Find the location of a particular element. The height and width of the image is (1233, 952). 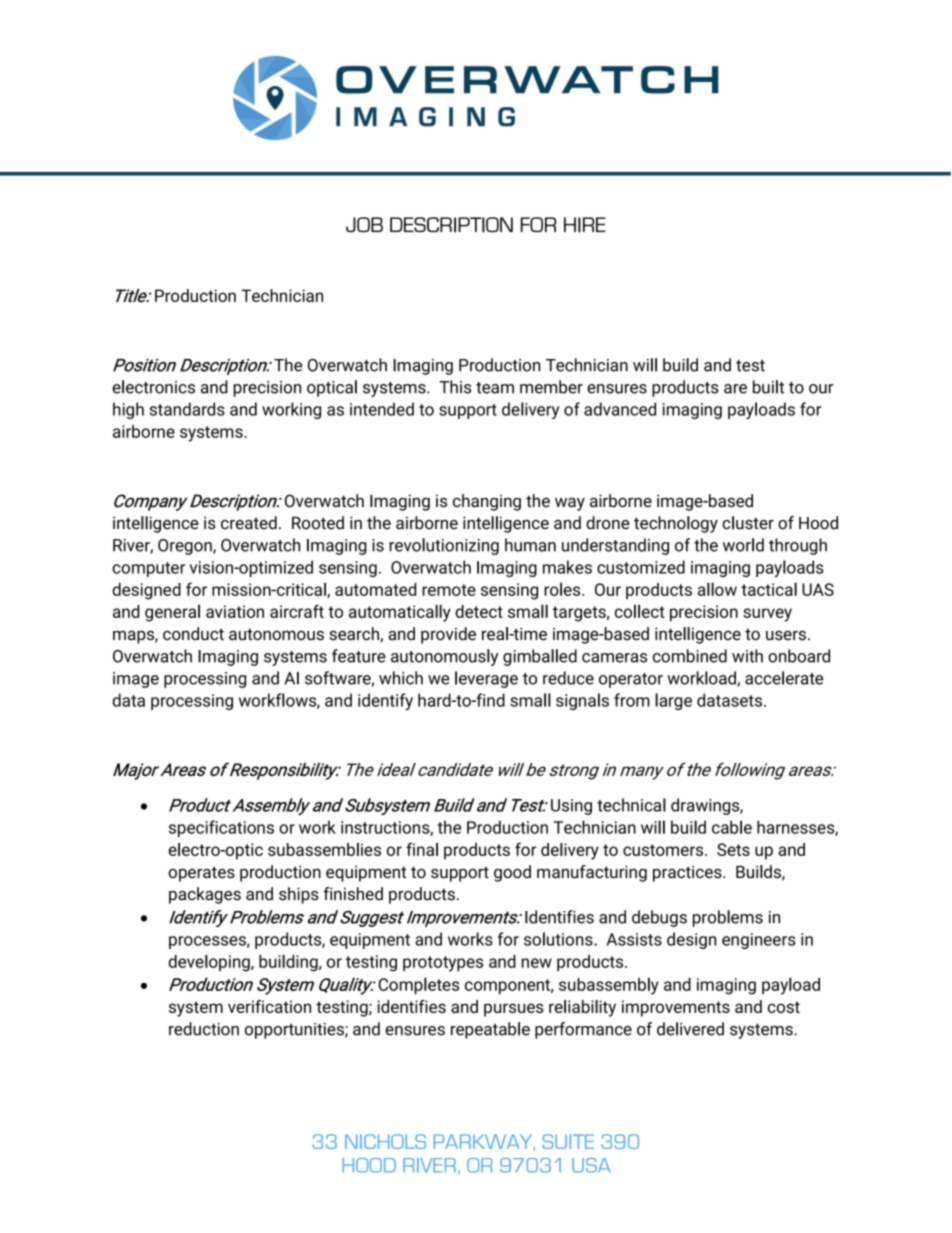

reduction is located at coordinates (204, 1029).
